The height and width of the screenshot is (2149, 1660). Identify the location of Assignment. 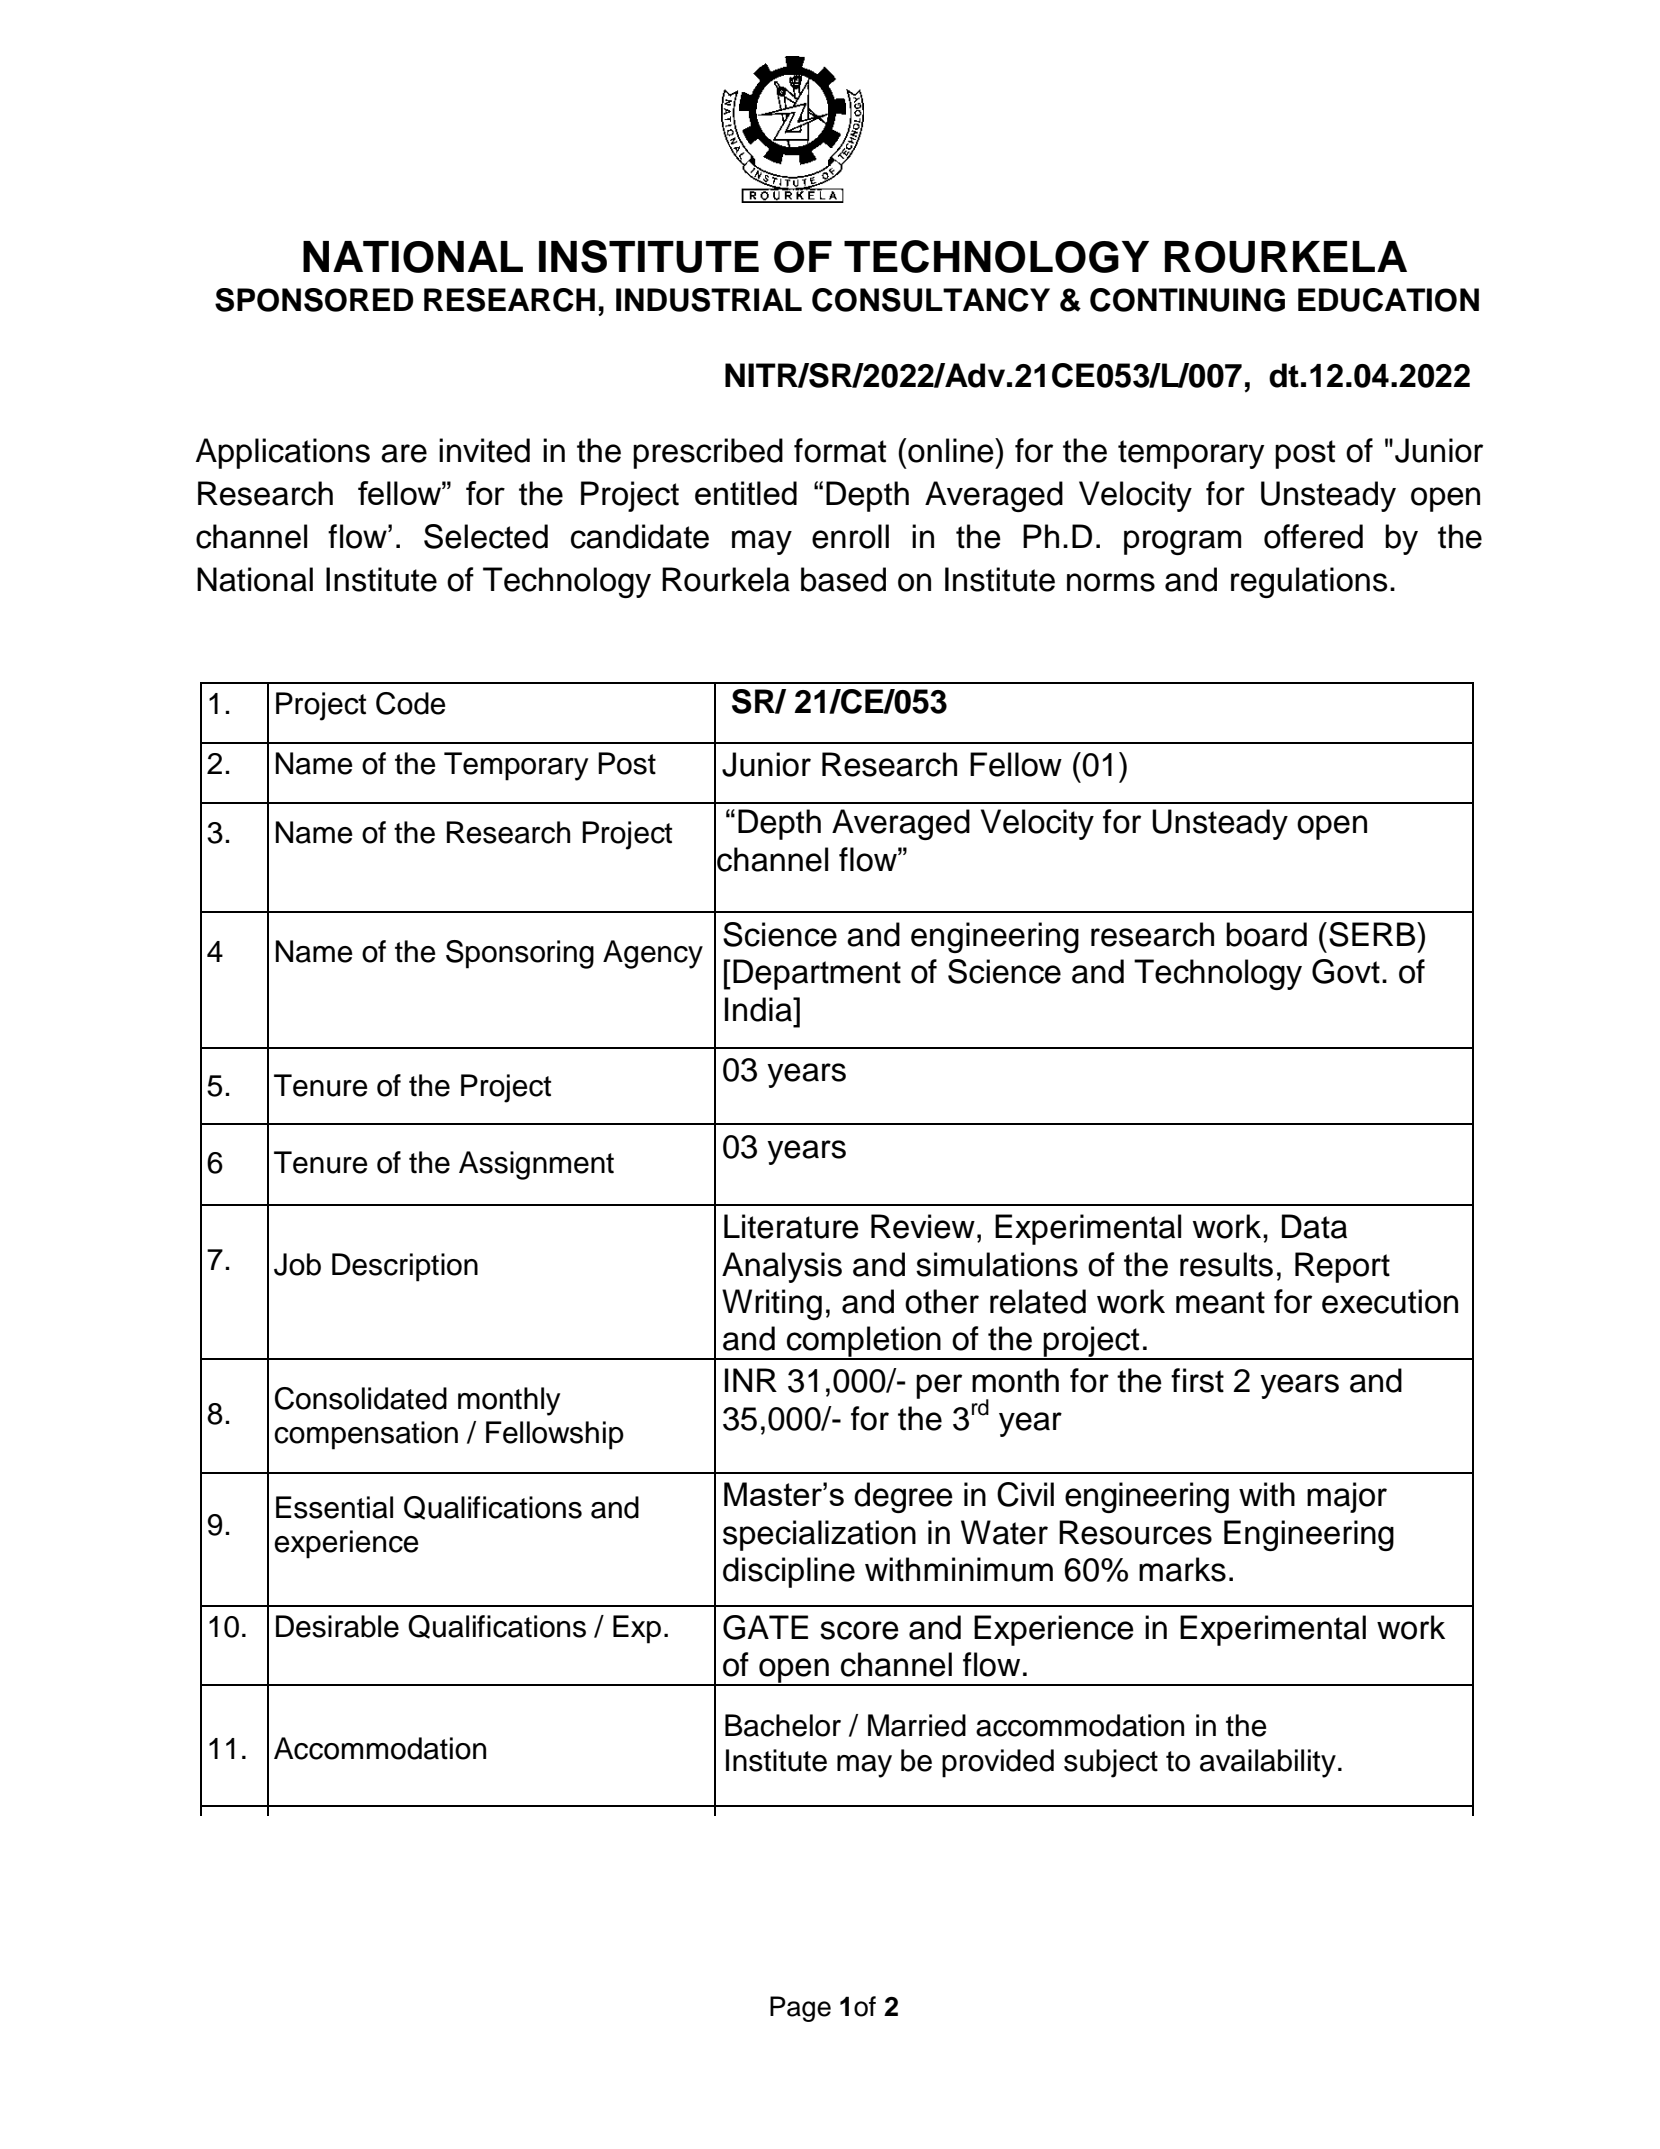
(536, 1165).
